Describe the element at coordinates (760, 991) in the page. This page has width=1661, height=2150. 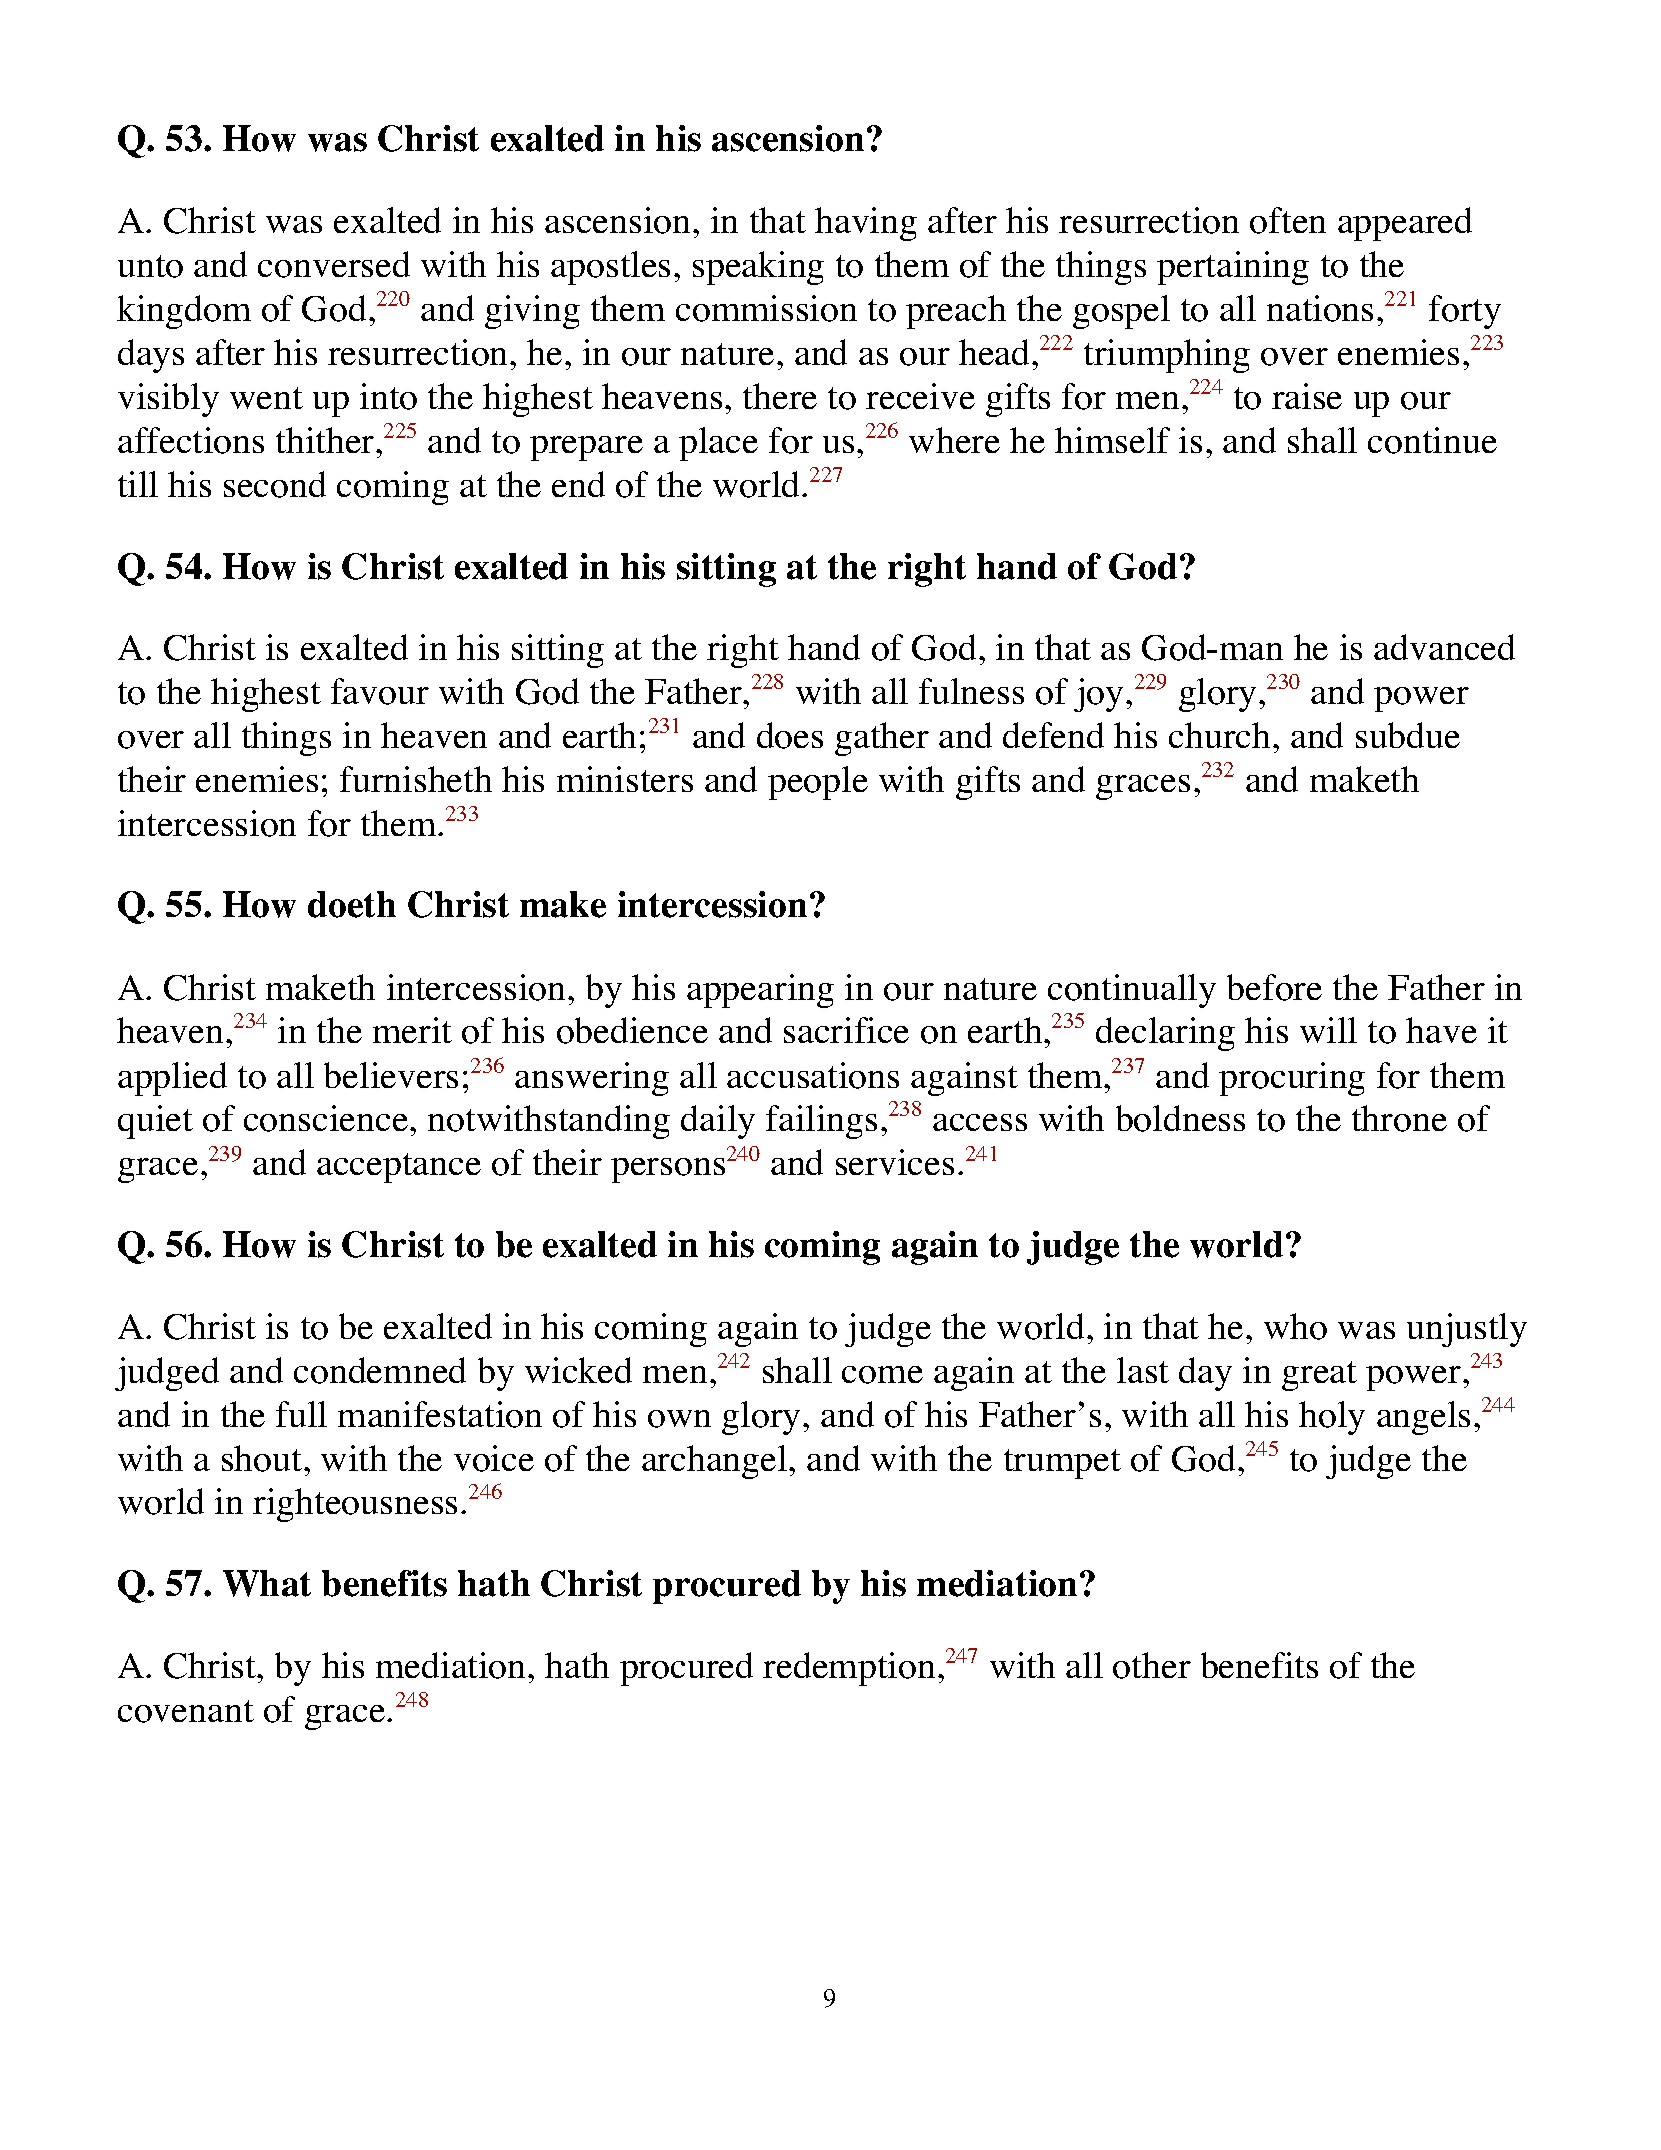
I see `appearing` at that location.
